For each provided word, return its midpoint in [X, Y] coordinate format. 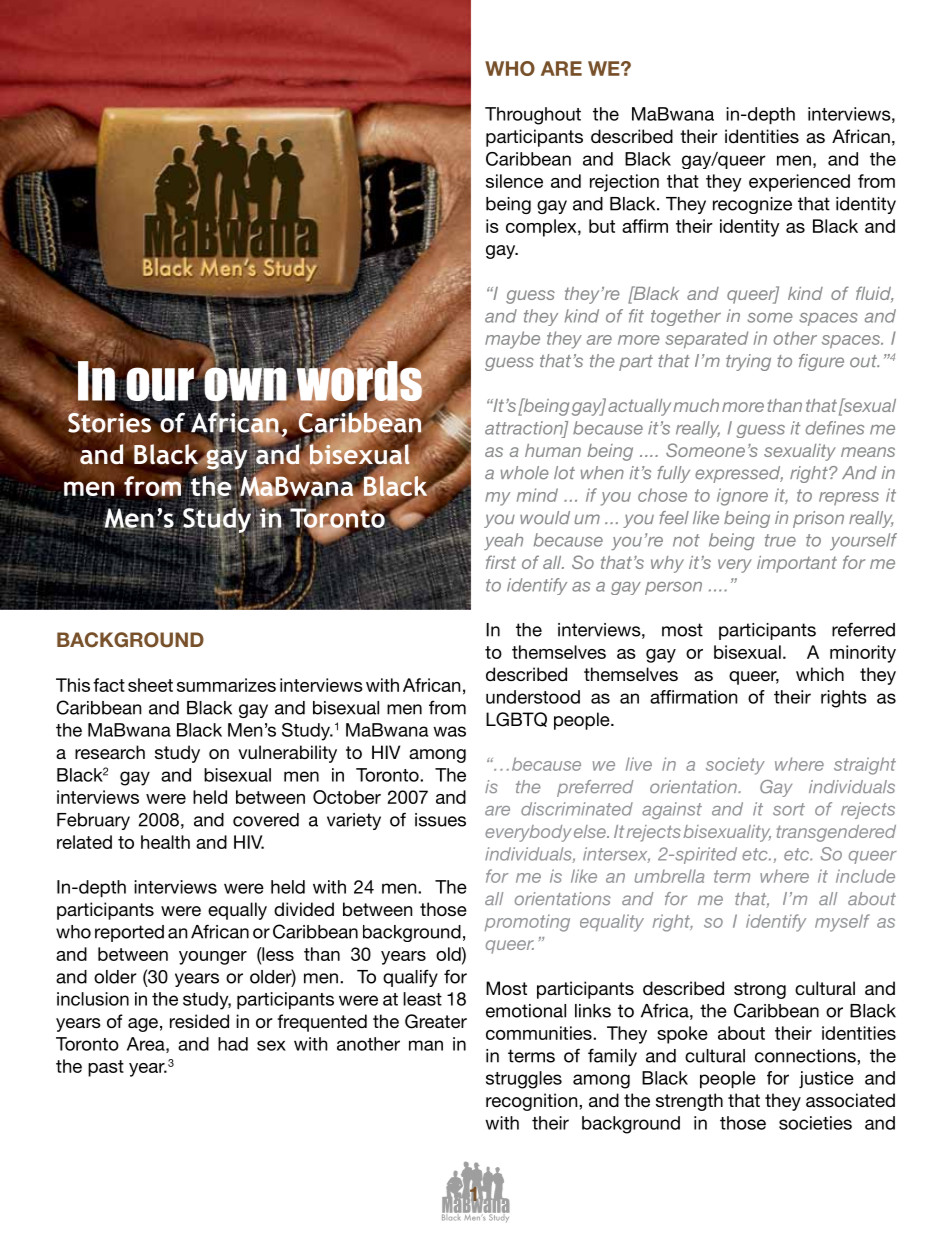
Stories [110, 422]
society [735, 766]
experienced [799, 183]
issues [440, 820]
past [106, 1068]
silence [514, 181]
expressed [739, 474]
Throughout [533, 116]
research [110, 752]
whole [525, 473]
